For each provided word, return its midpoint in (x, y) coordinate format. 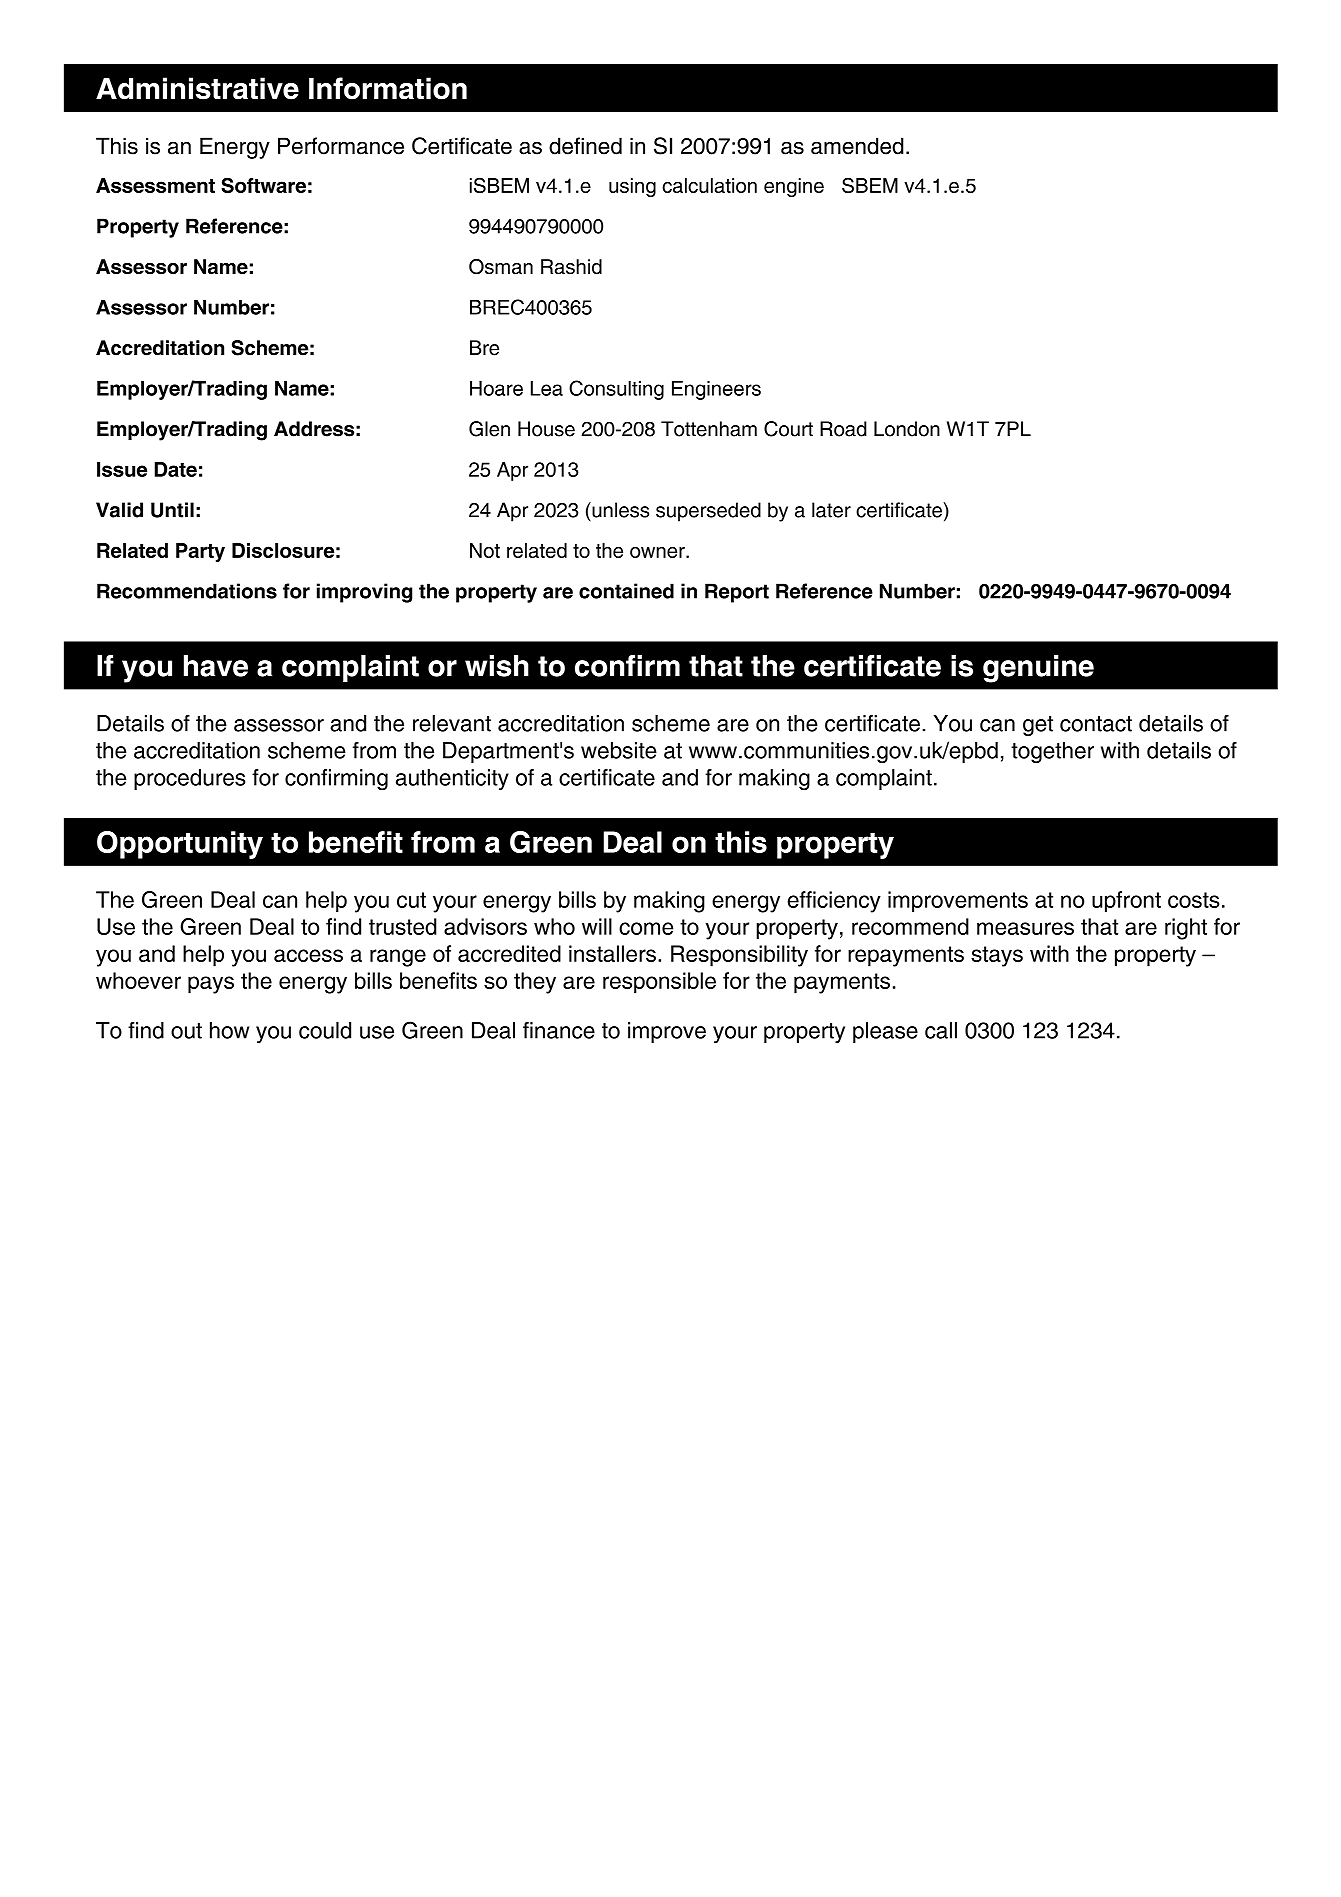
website (619, 750)
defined (585, 146)
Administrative (197, 88)
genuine (1038, 669)
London (907, 429)
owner (658, 552)
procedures (189, 779)
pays (211, 985)
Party (200, 552)
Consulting (616, 390)
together (1052, 752)
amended (857, 146)
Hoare (496, 388)
